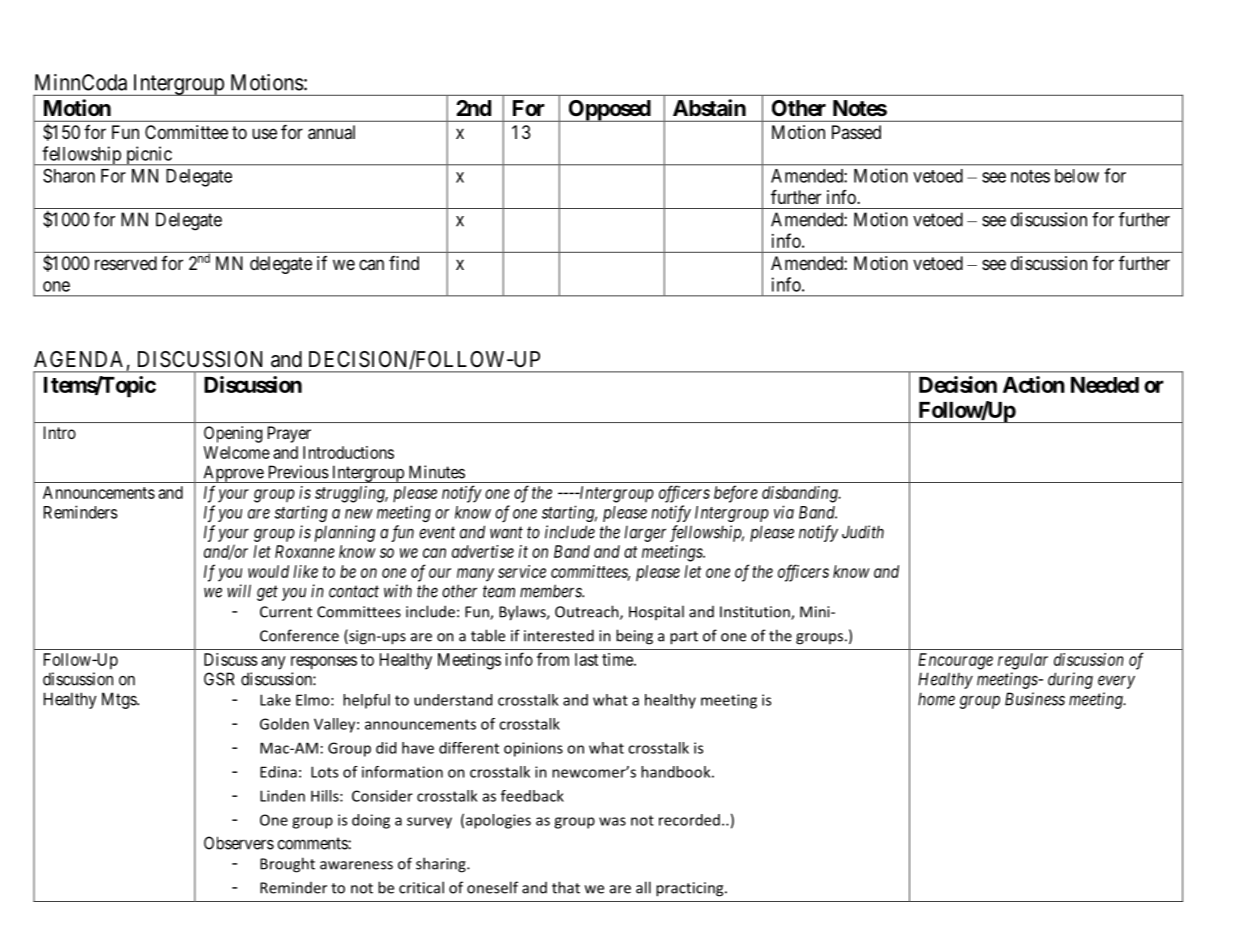  What do you see at coordinates (239, 843) in the image?
I see `Observers` at bounding box center [239, 843].
